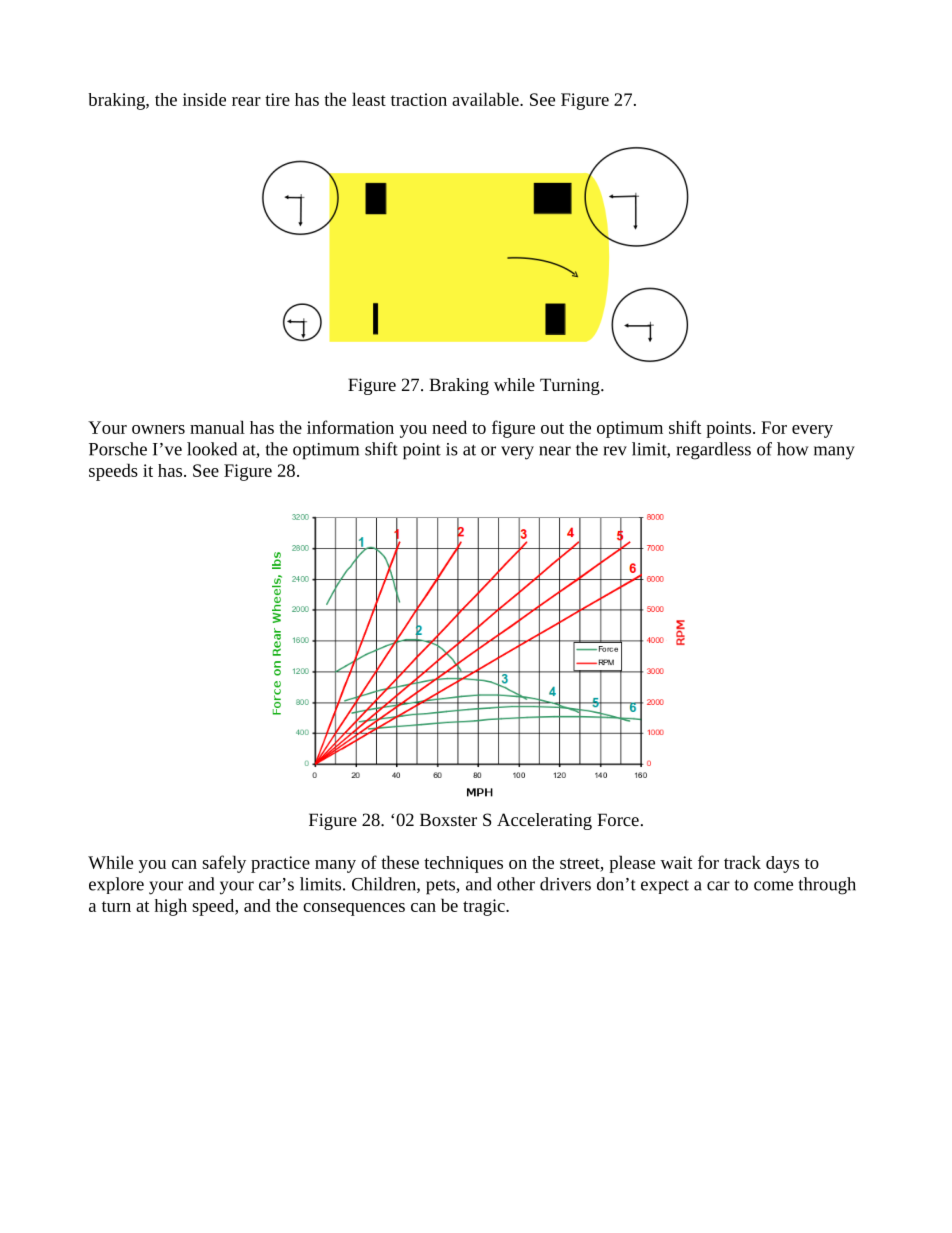  What do you see at coordinates (224, 864) in the screenshot?
I see `safely` at bounding box center [224, 864].
